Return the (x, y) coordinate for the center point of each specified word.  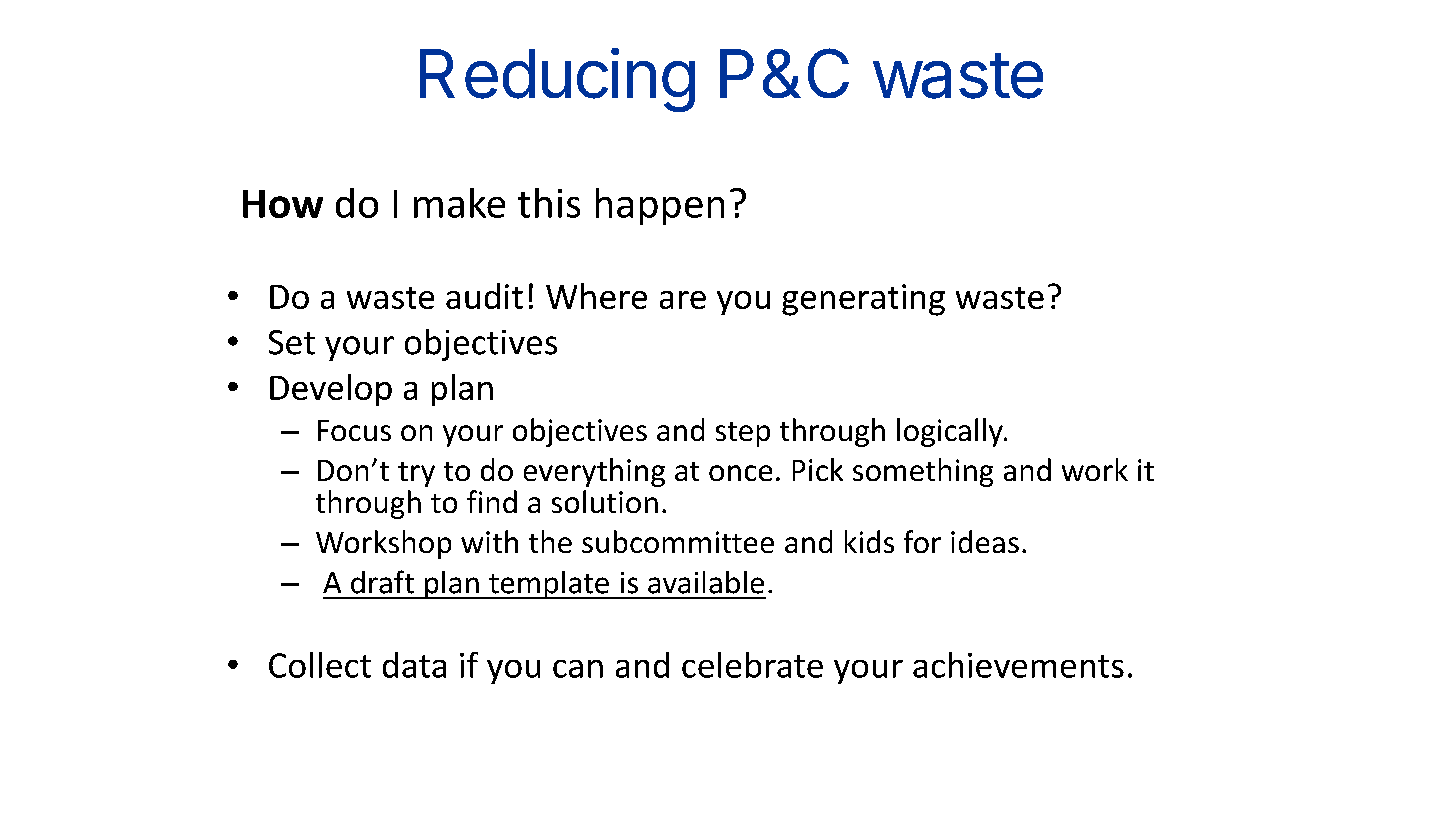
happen (660, 206)
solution (605, 501)
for (922, 541)
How (283, 204)
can (578, 669)
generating (863, 300)
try (416, 474)
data (414, 665)
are (683, 300)
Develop (331, 390)
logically (951, 432)
